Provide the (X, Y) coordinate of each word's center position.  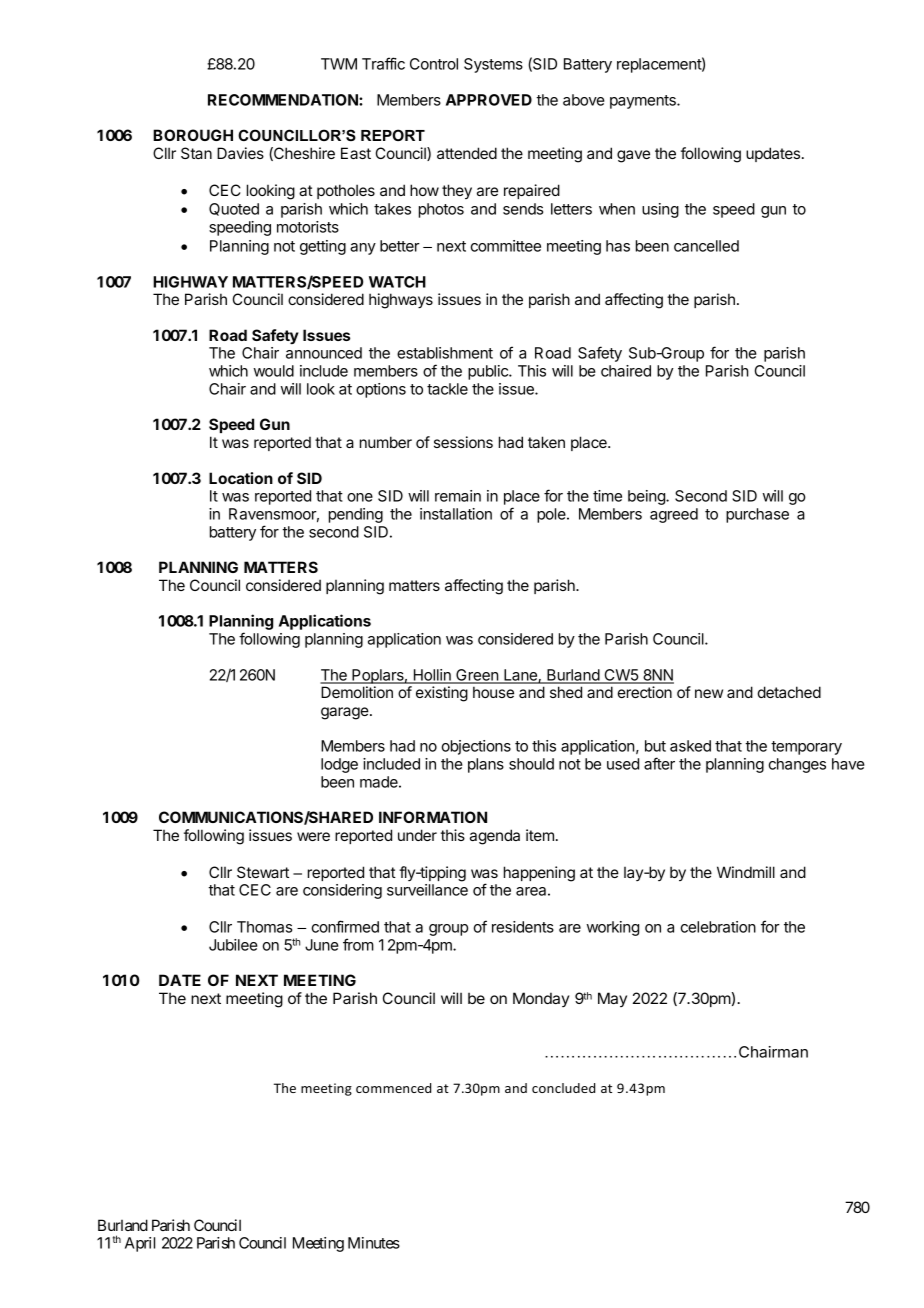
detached (789, 692)
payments (644, 102)
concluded (563, 1088)
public (489, 372)
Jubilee (233, 945)
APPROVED (489, 100)
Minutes (374, 1243)
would (274, 371)
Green (477, 676)
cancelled (706, 246)
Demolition (357, 692)
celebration (718, 927)
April (140, 1244)
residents (523, 927)
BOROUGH (193, 135)
